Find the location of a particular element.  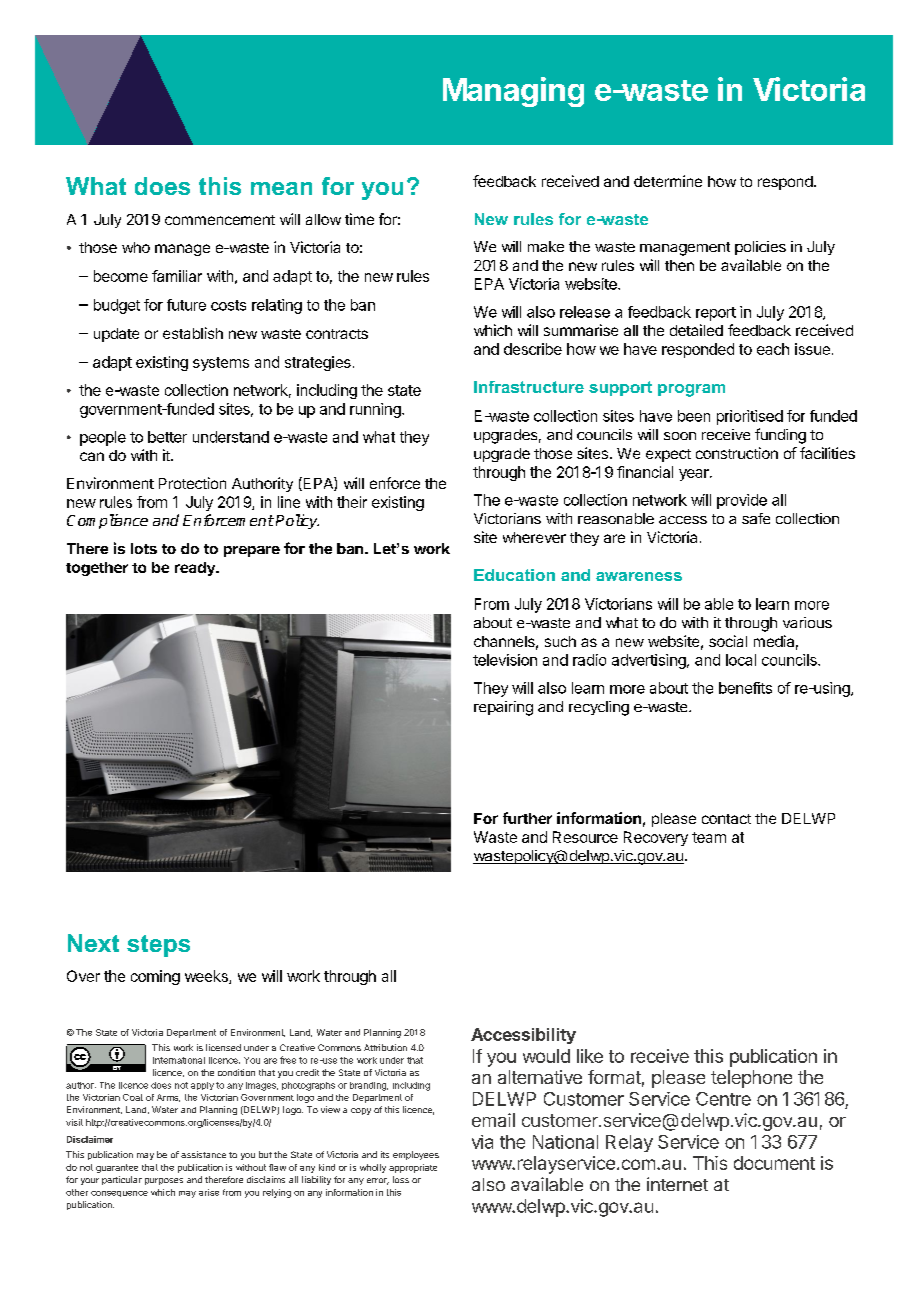

program is located at coordinates (691, 390).
